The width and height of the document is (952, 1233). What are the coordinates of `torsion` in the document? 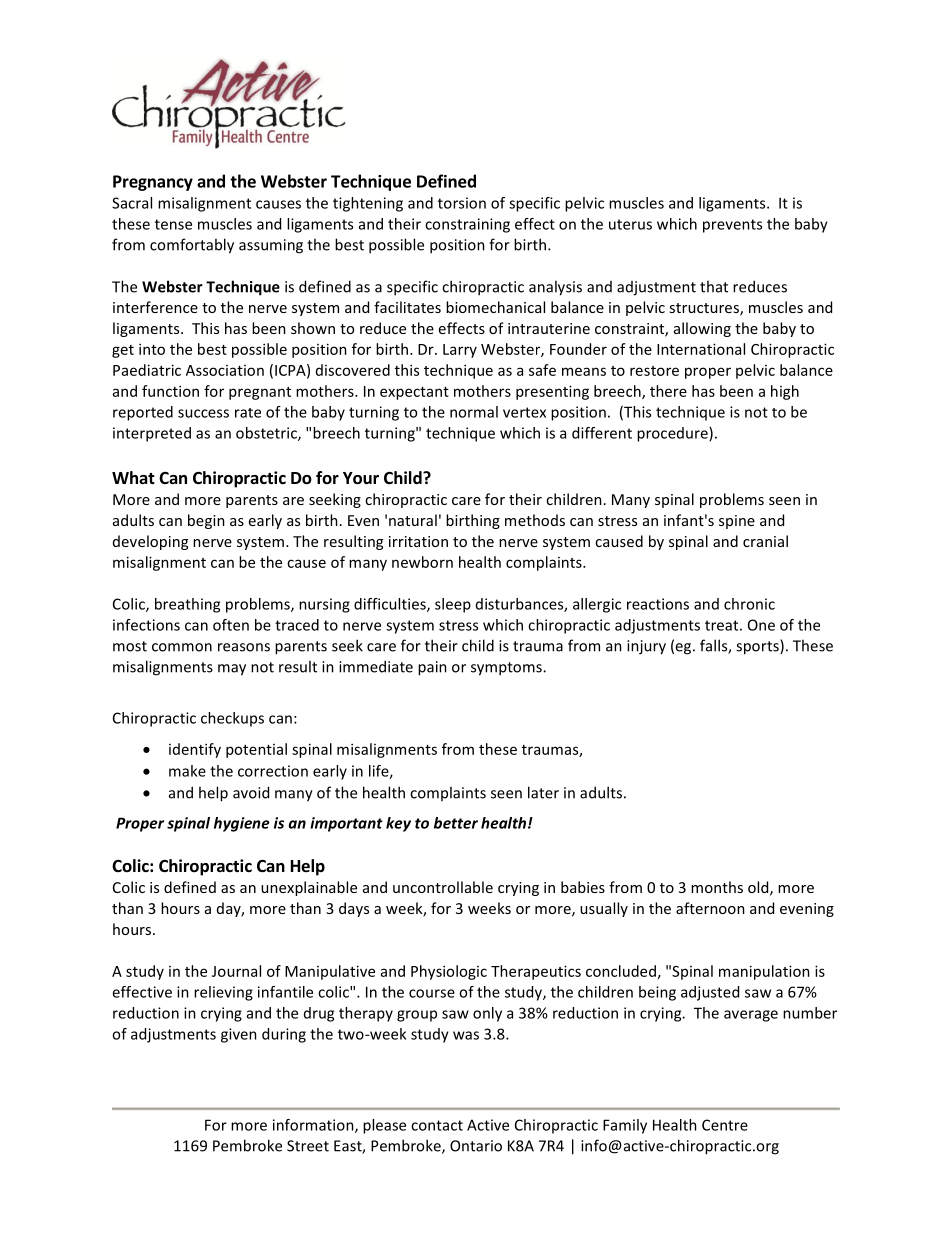 It's located at (462, 203).
